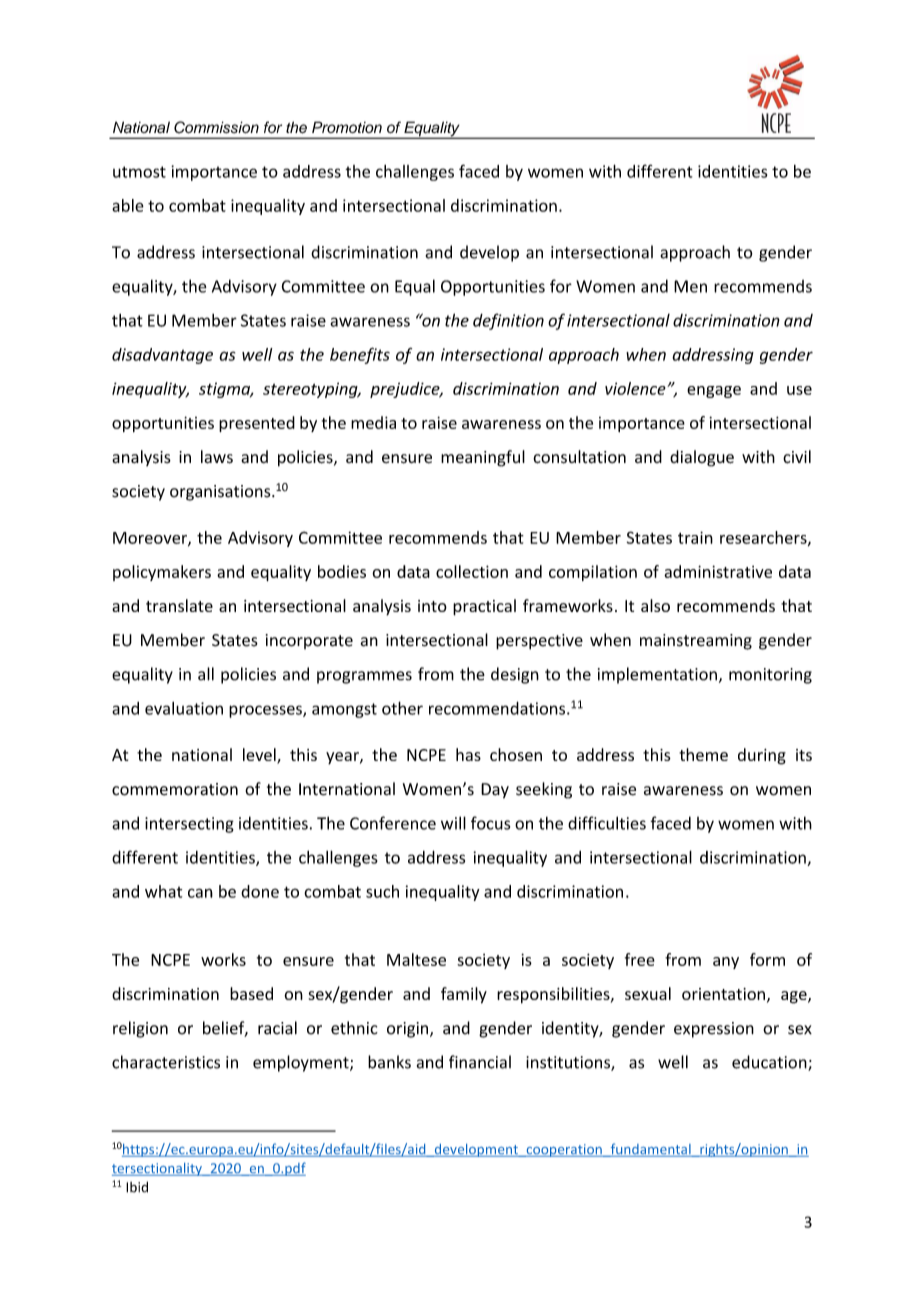 The width and height of the page is (924, 1308). I want to click on Commission, so click(216, 127).
